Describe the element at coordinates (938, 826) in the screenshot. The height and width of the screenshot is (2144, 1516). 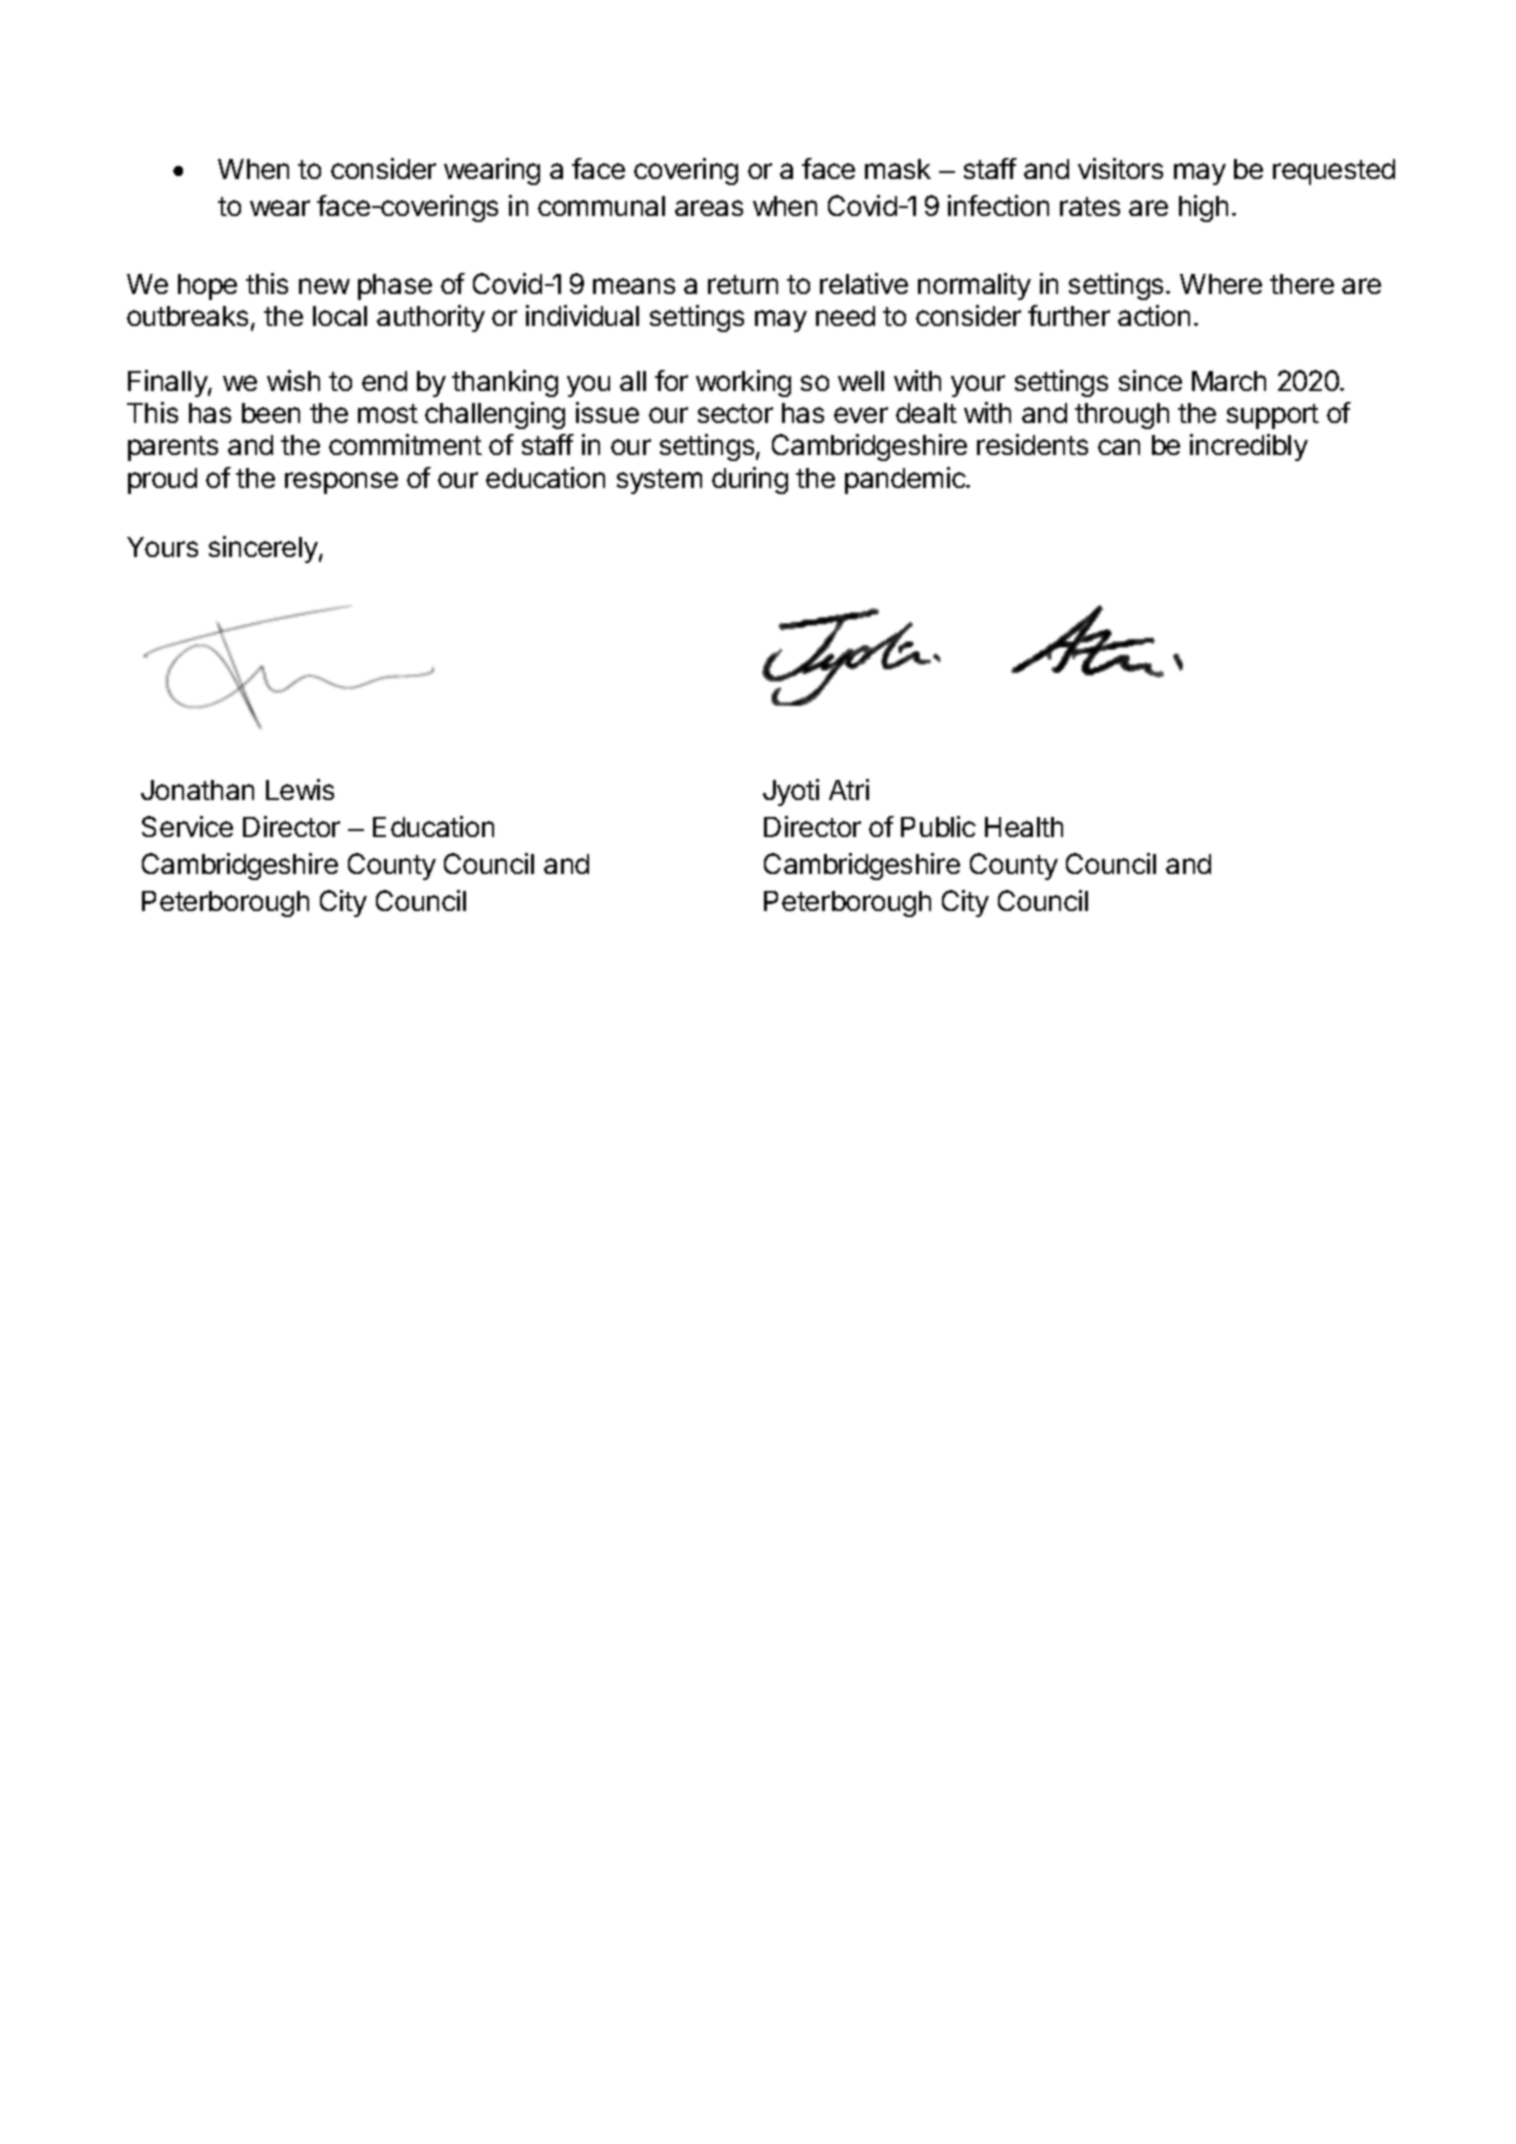
I see `Public` at that location.
